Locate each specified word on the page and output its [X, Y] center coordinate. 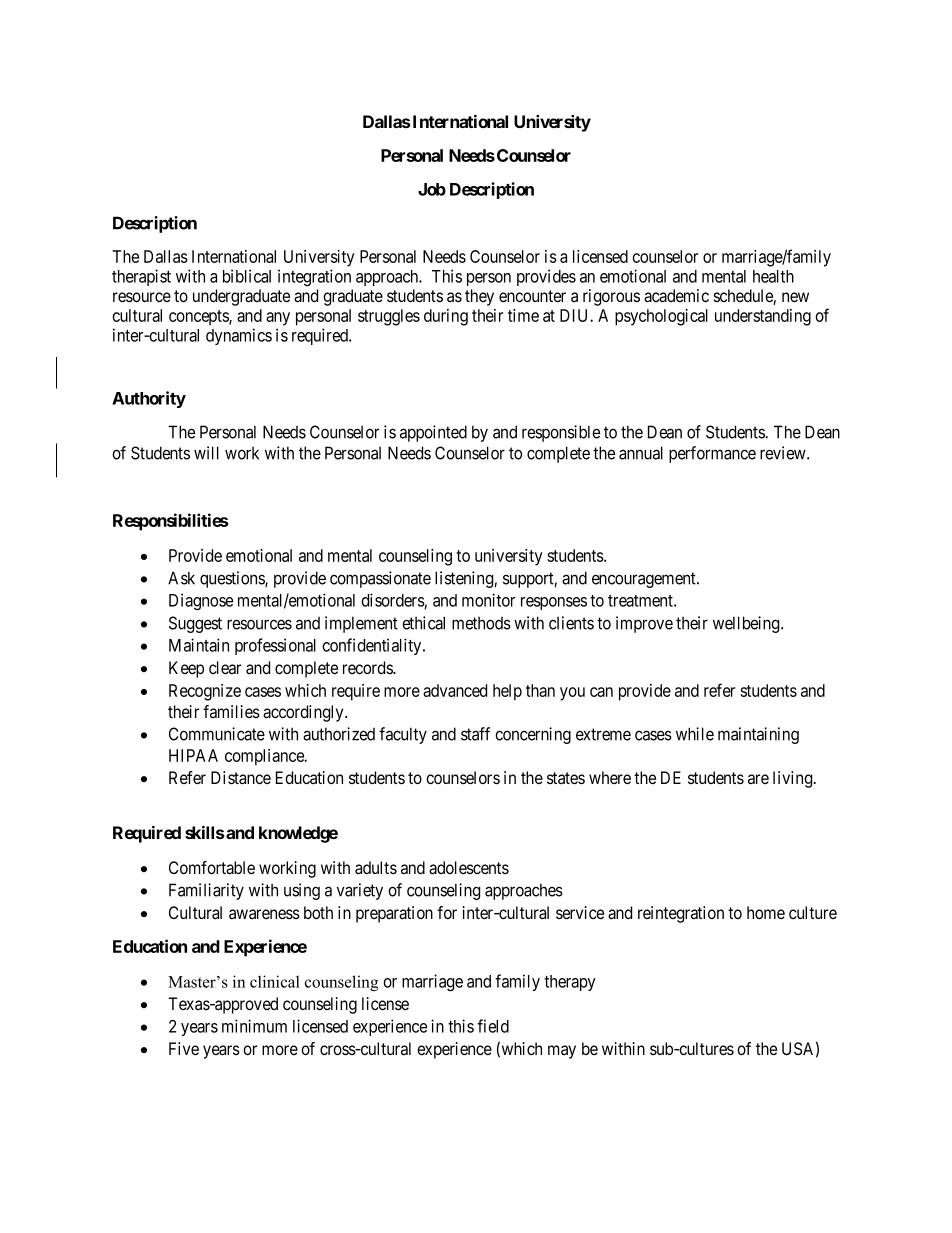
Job [432, 189]
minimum [254, 1026]
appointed [433, 433]
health [773, 276]
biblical [247, 276]
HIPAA [193, 755]
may [562, 1052]
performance [712, 454]
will [206, 453]
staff [475, 734]
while [695, 734]
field [493, 1026]
